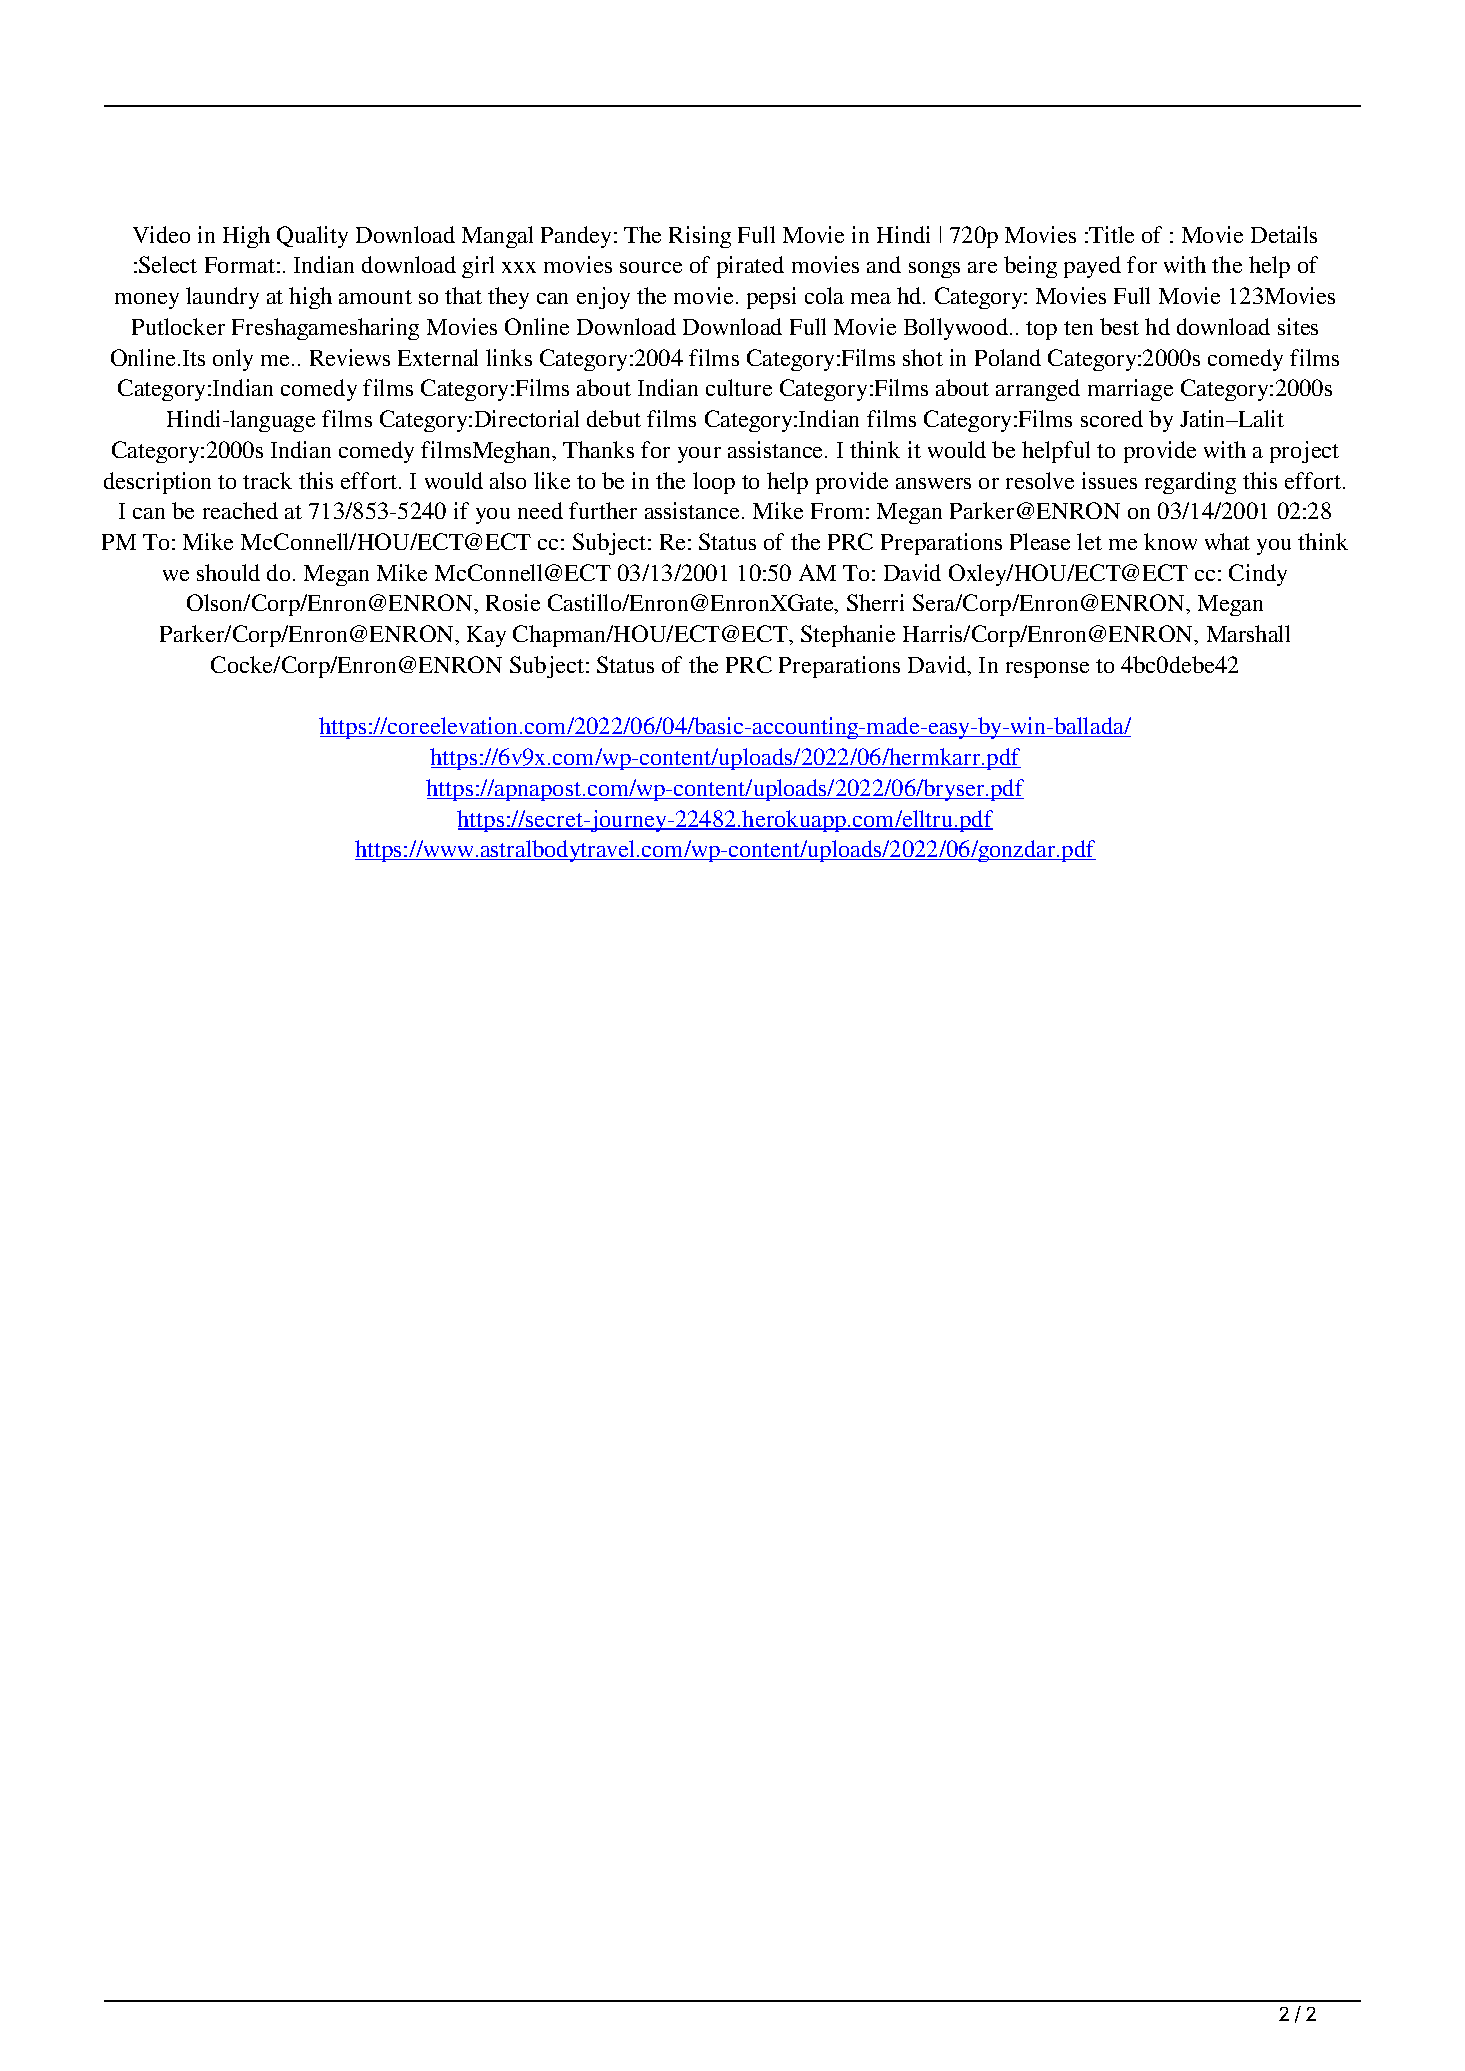 The image size is (1465, 2071). Describe the element at coordinates (699, 455) in the page. I see `your` at that location.
